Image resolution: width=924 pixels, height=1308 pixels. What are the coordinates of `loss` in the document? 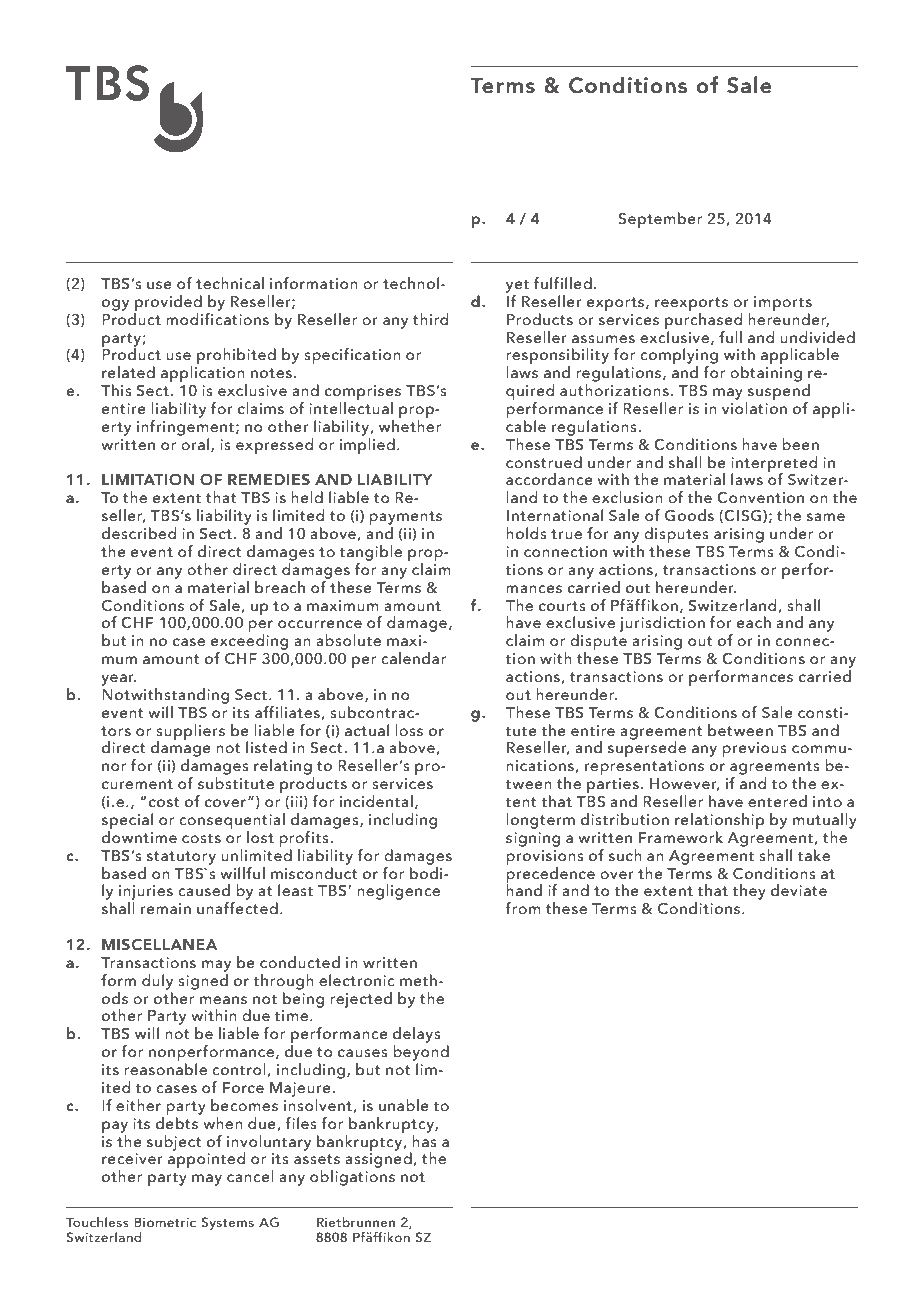 It's located at (409, 730).
